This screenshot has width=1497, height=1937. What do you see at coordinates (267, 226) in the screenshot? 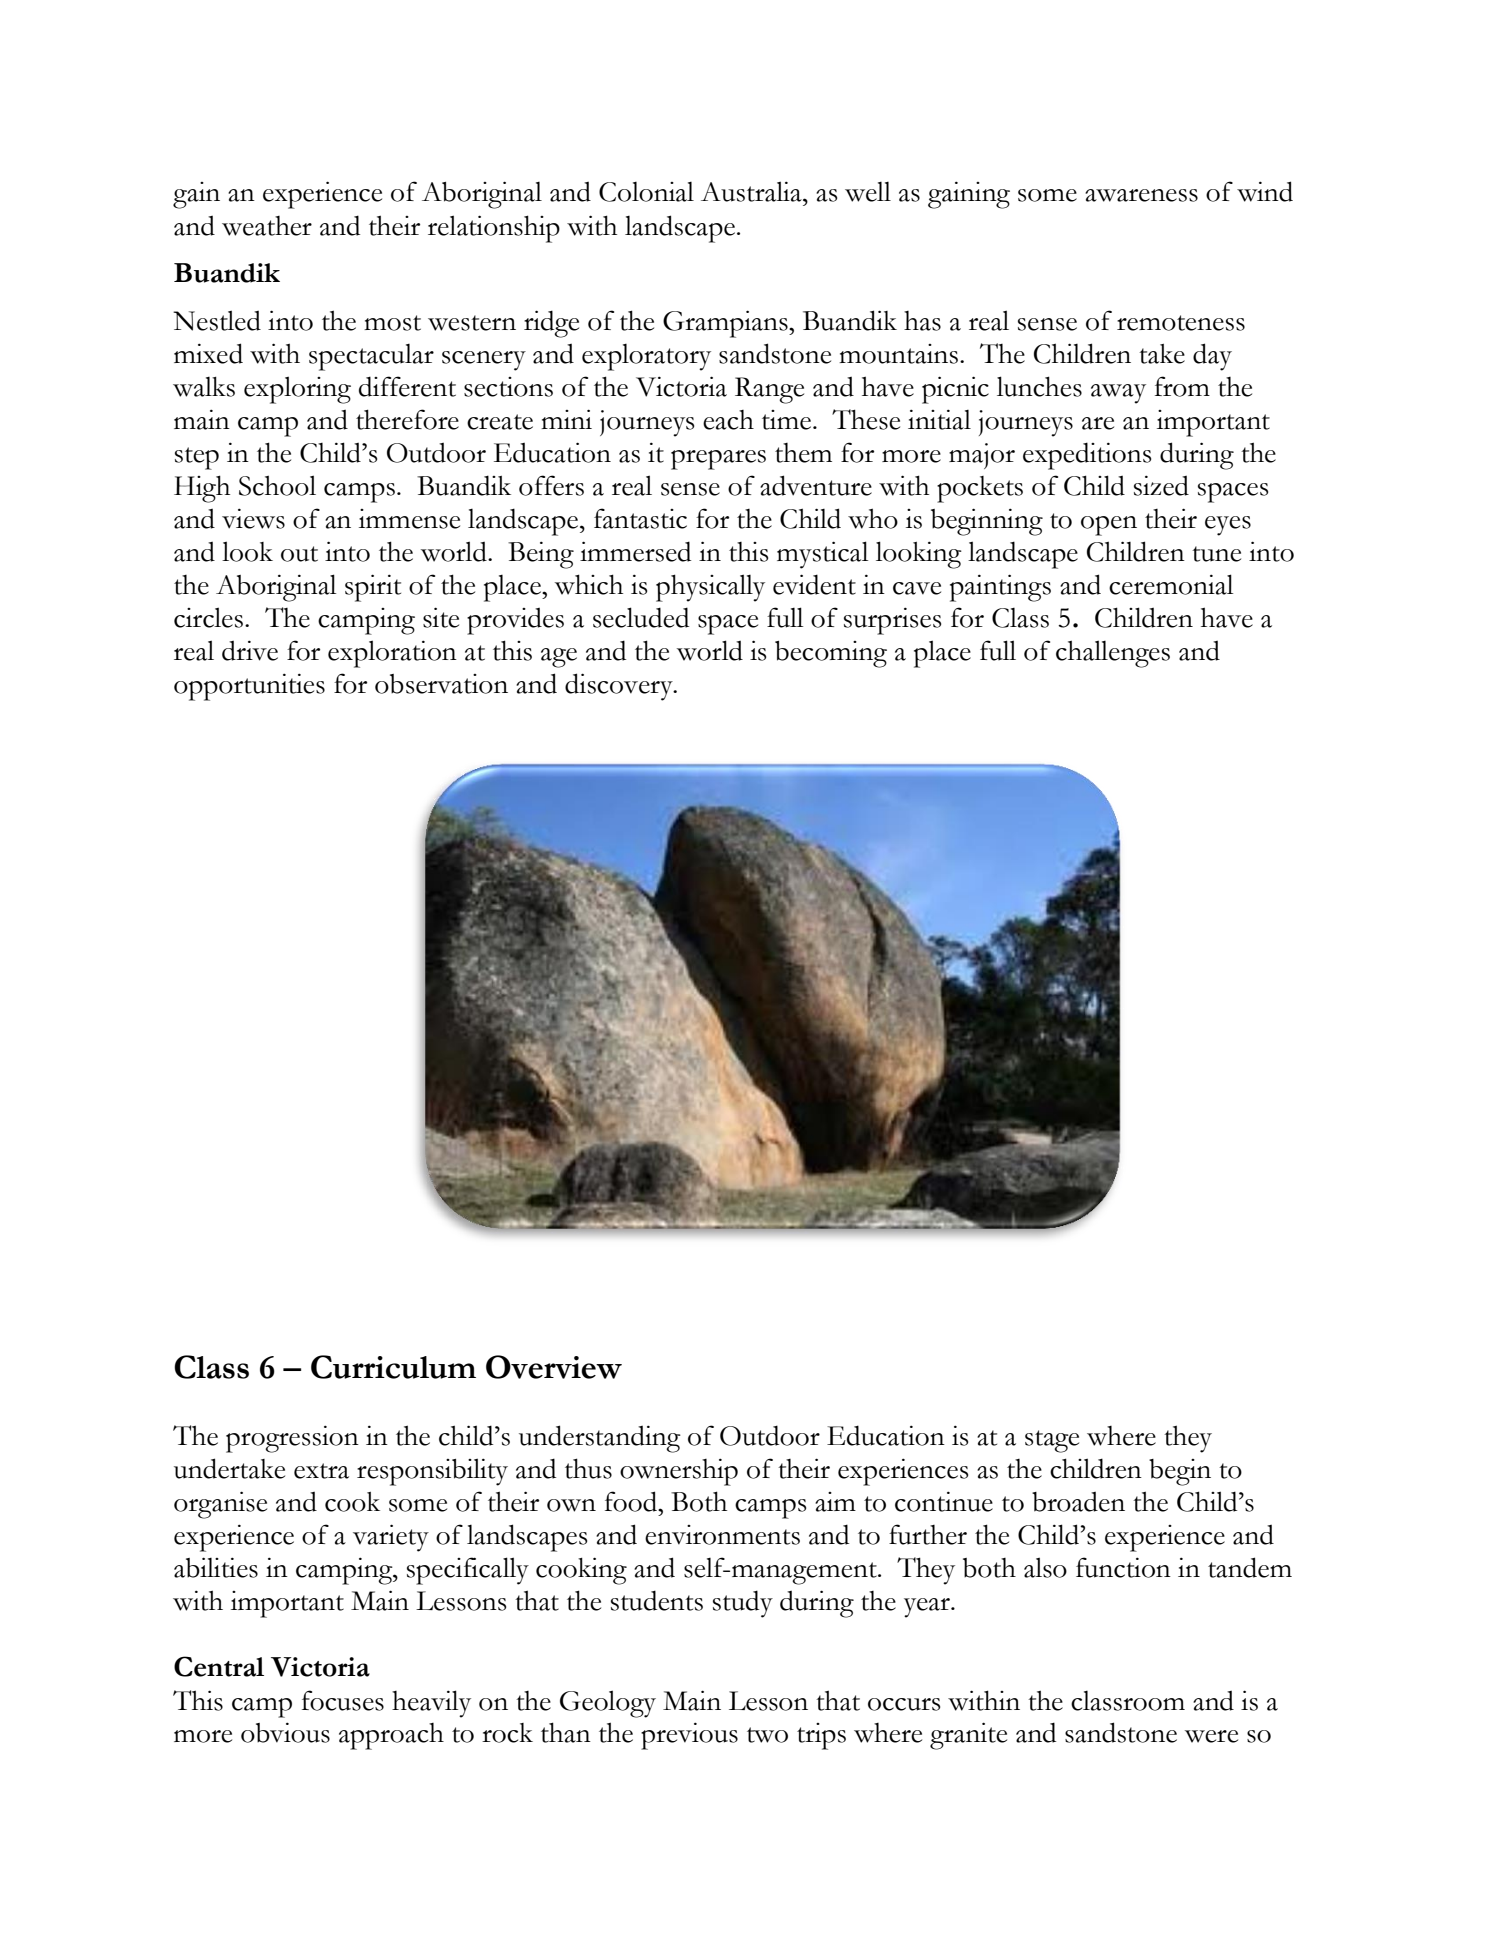
I see `weather` at bounding box center [267, 226].
